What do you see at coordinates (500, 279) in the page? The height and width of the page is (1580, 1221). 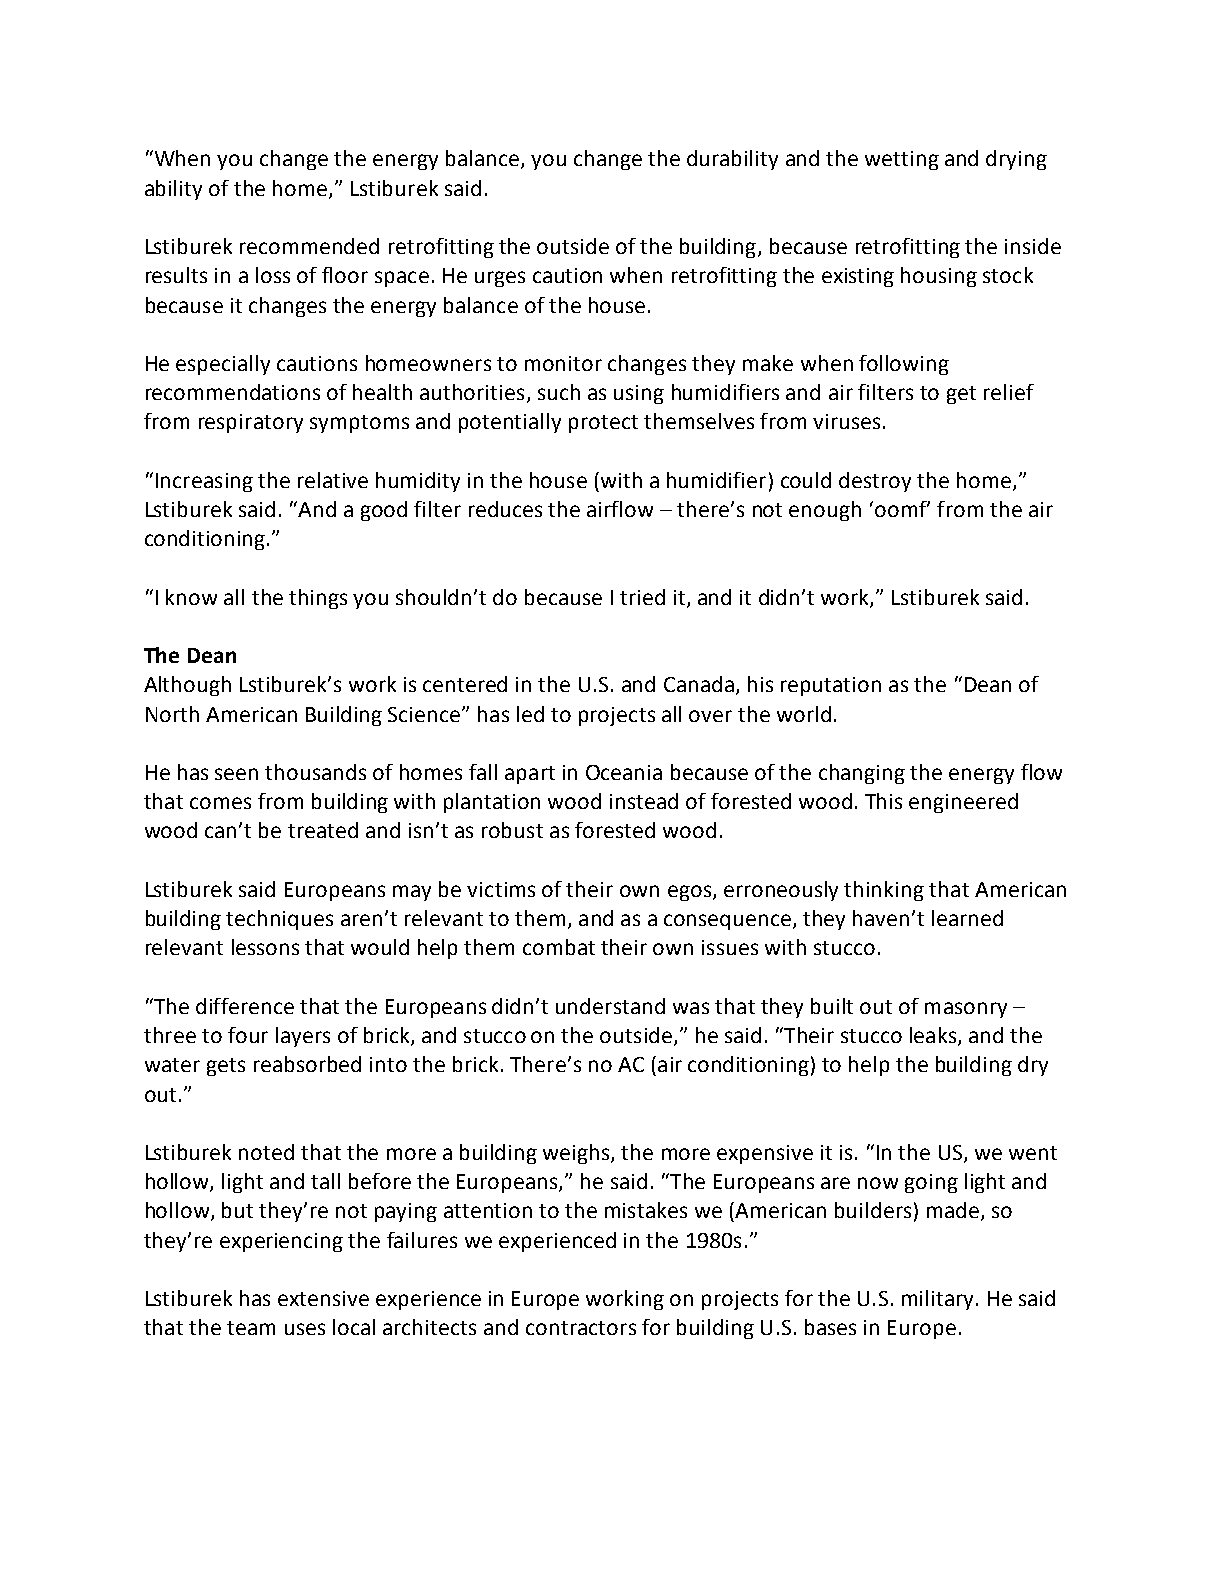 I see `urges` at bounding box center [500, 279].
